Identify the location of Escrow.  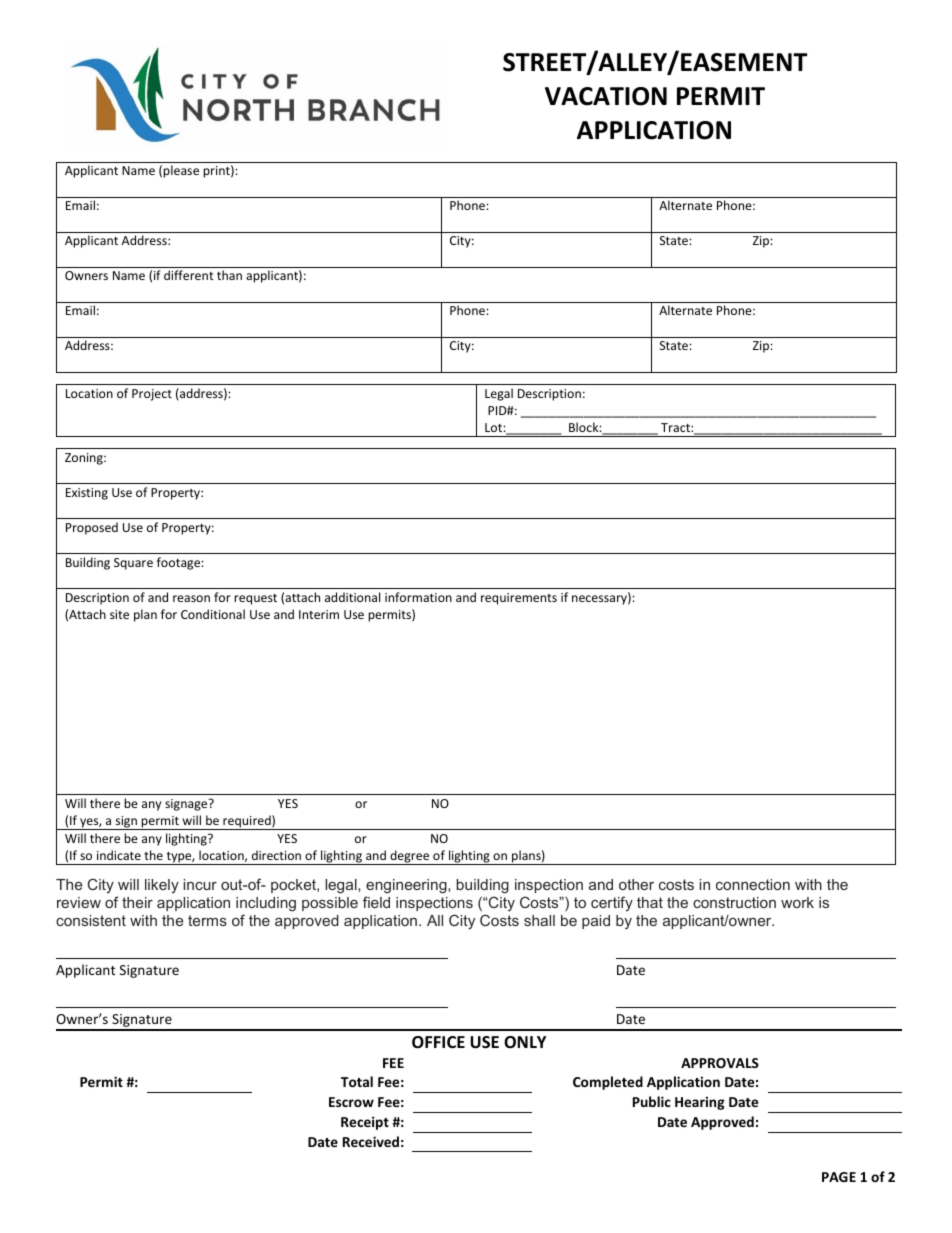
(351, 1102).
